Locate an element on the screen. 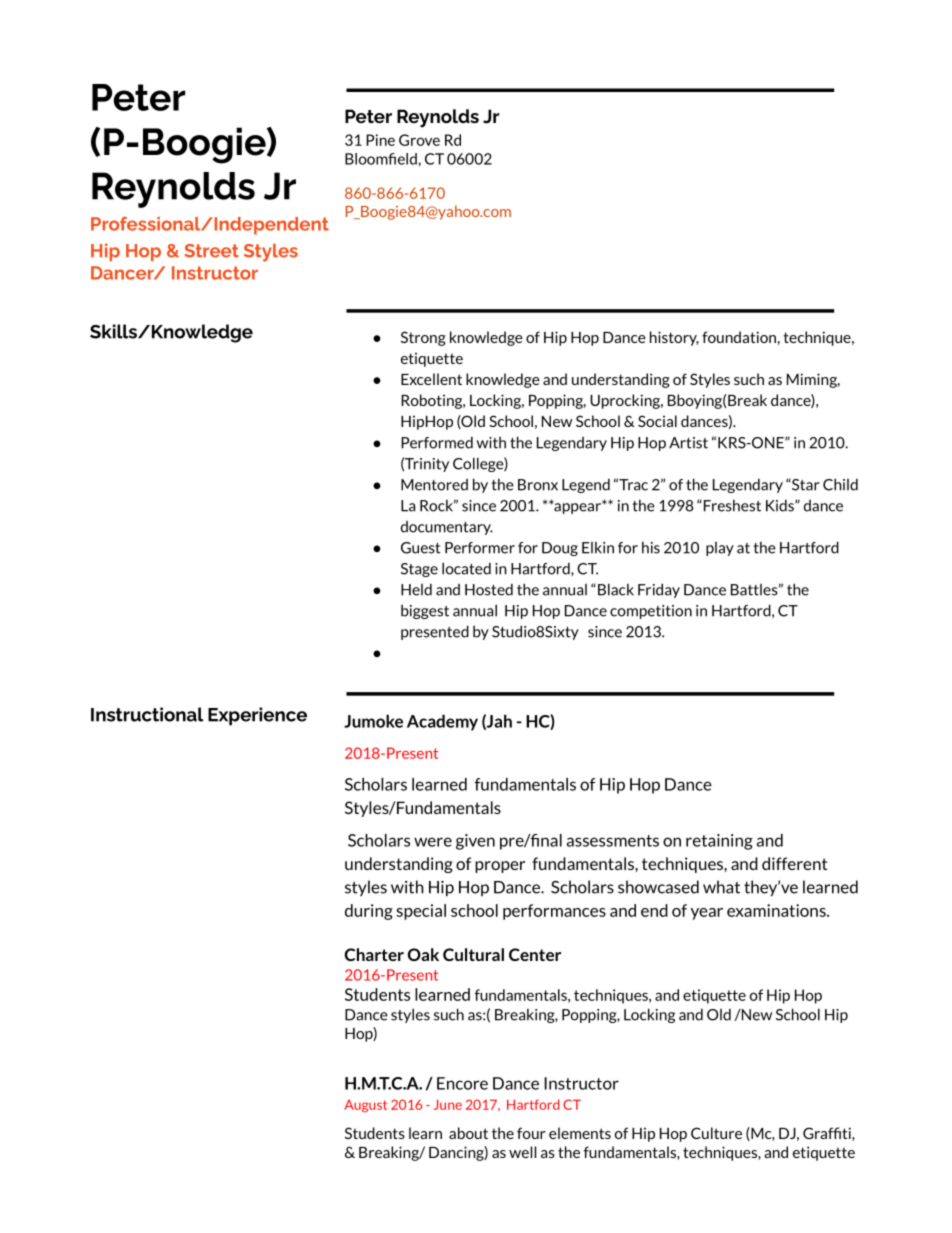 This screenshot has width=952, height=1233. foundation is located at coordinates (739, 337).
